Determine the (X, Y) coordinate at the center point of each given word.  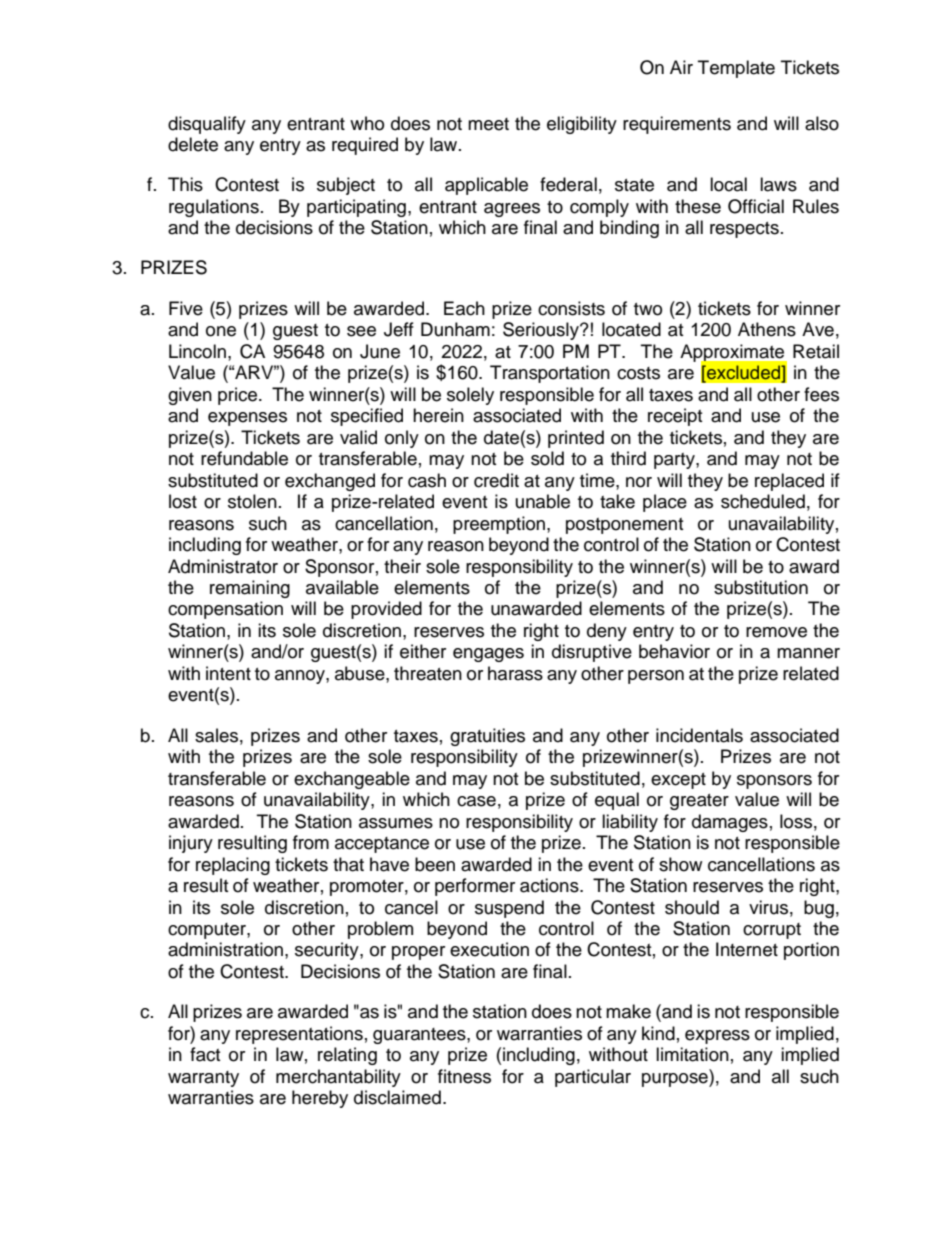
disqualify (207, 125)
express (717, 1037)
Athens (767, 329)
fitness (464, 1076)
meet (488, 124)
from (311, 842)
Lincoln (199, 351)
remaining (250, 589)
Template (736, 69)
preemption (499, 525)
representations (299, 1035)
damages (730, 823)
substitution (761, 587)
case (476, 801)
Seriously (542, 331)
